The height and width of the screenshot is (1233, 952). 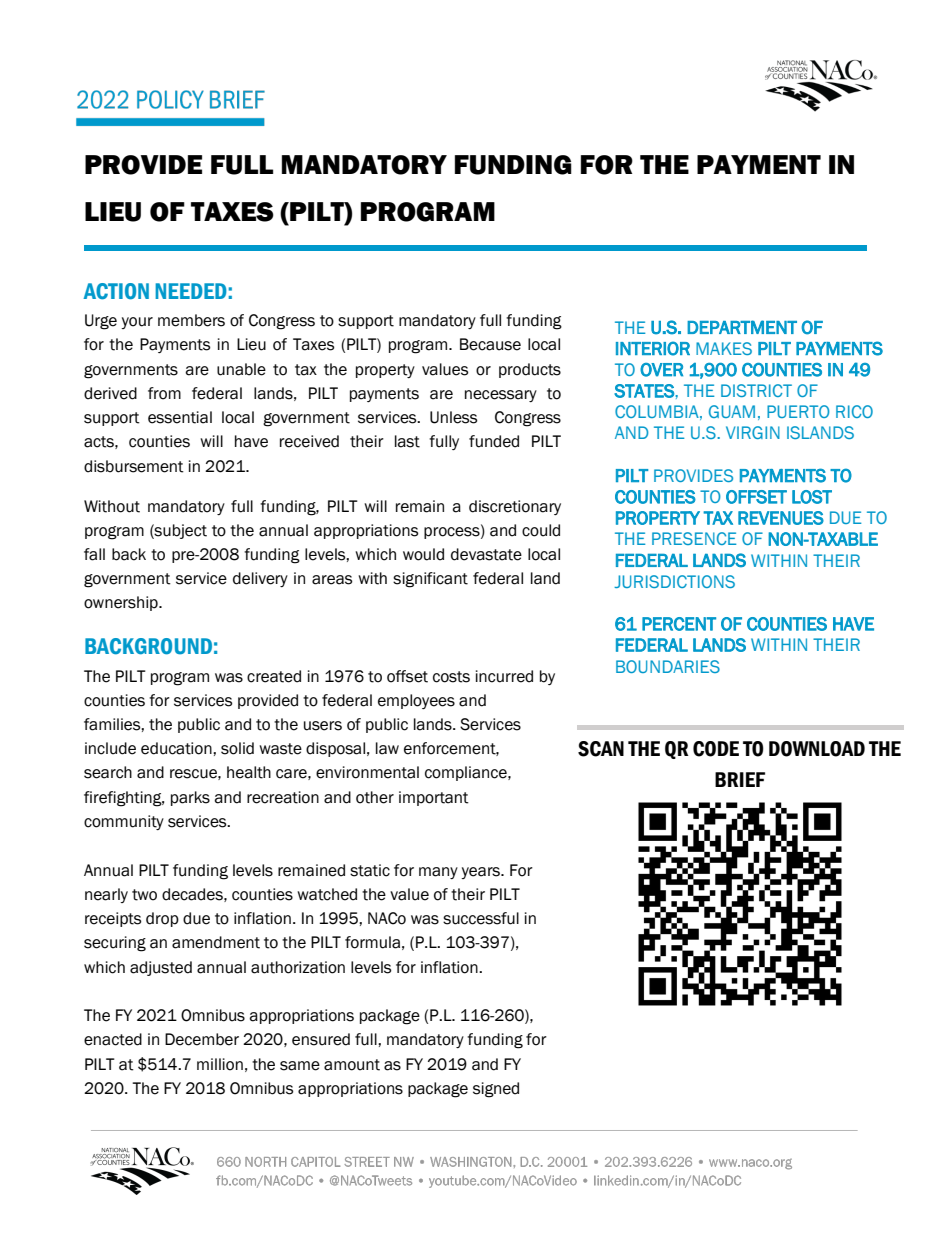 I want to click on DEPARTMENT, so click(x=742, y=327).
